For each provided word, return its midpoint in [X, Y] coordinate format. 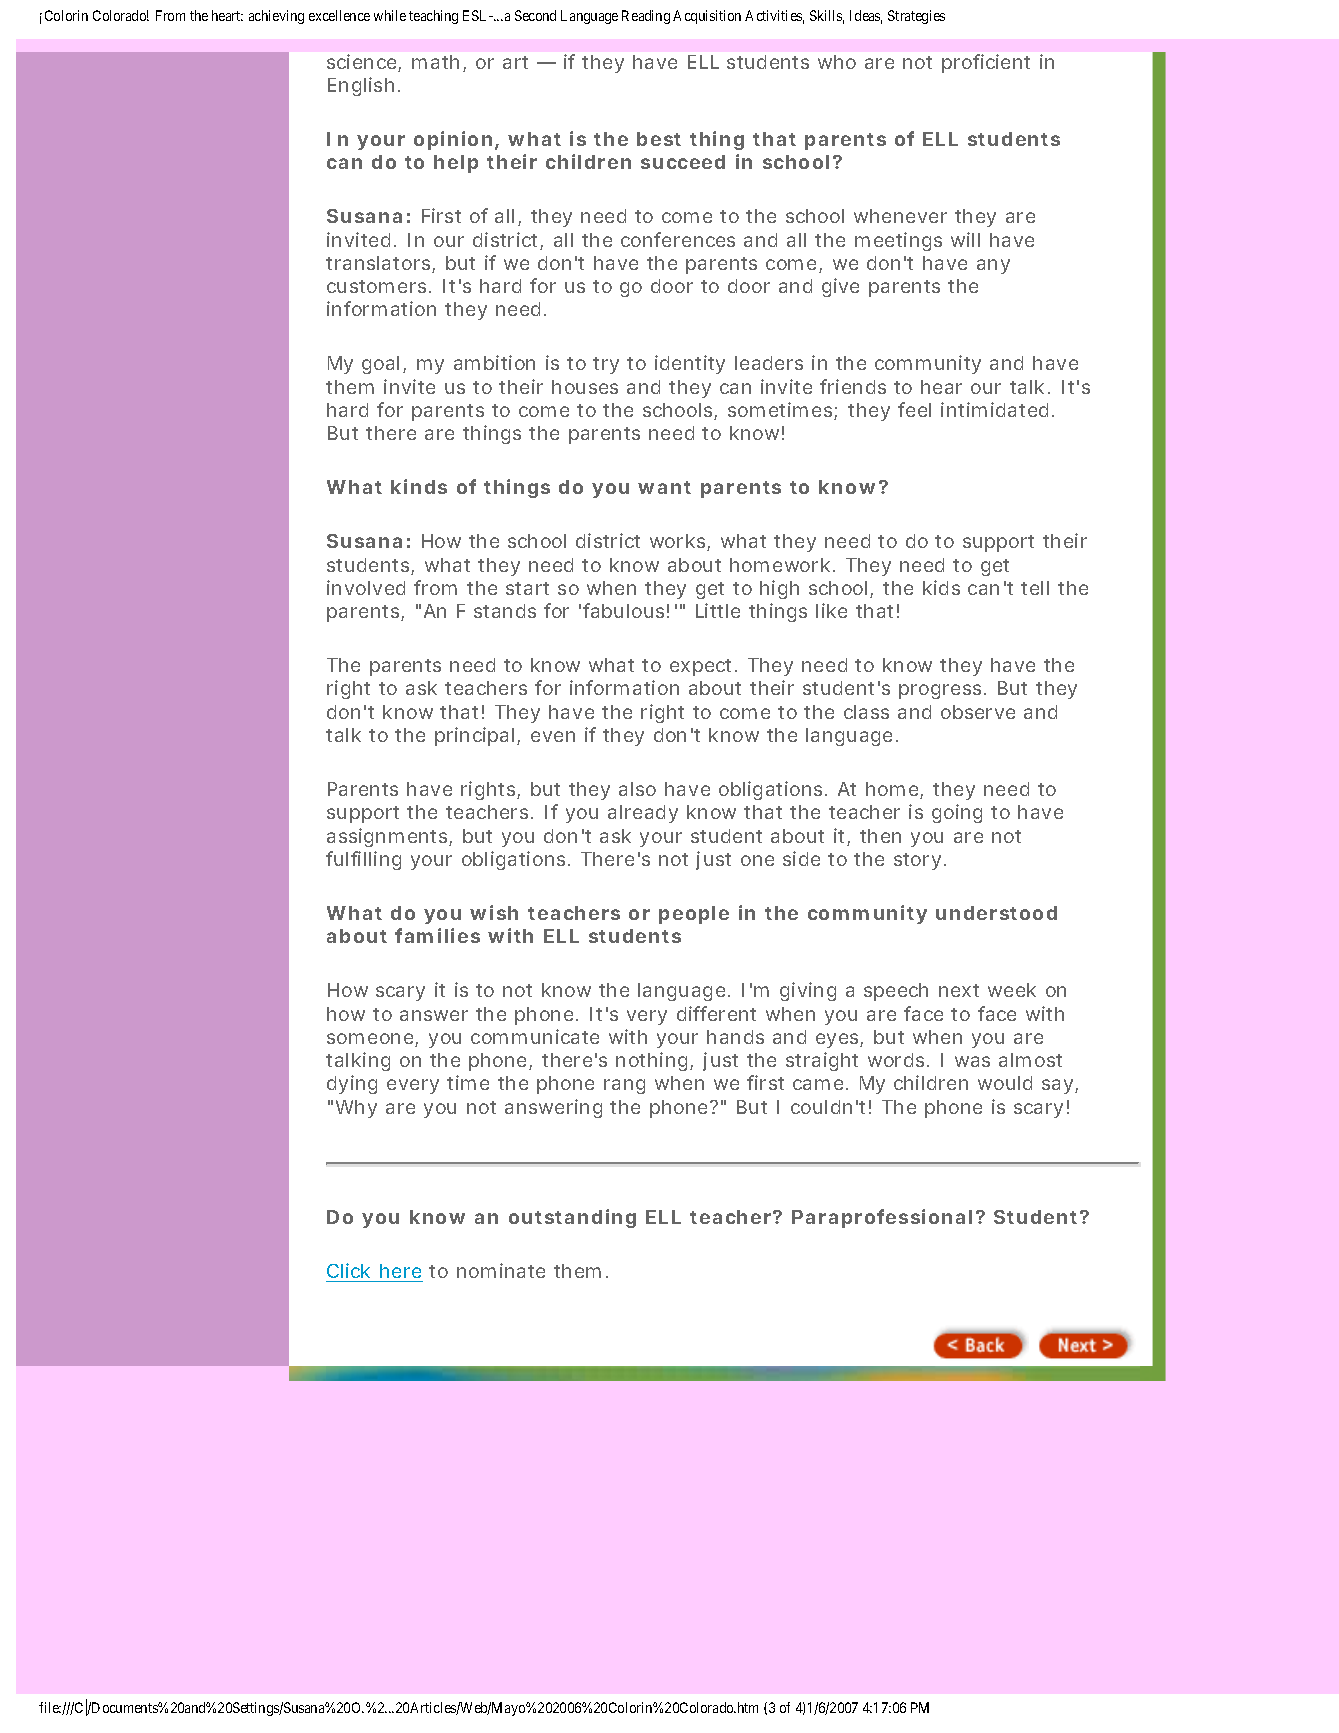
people [694, 915]
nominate [501, 1270]
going [957, 813]
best [659, 139]
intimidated [994, 409]
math [435, 62]
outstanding [572, 1218]
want [664, 487]
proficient [986, 63]
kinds [419, 486]
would [1005, 1083]
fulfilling [363, 860]
